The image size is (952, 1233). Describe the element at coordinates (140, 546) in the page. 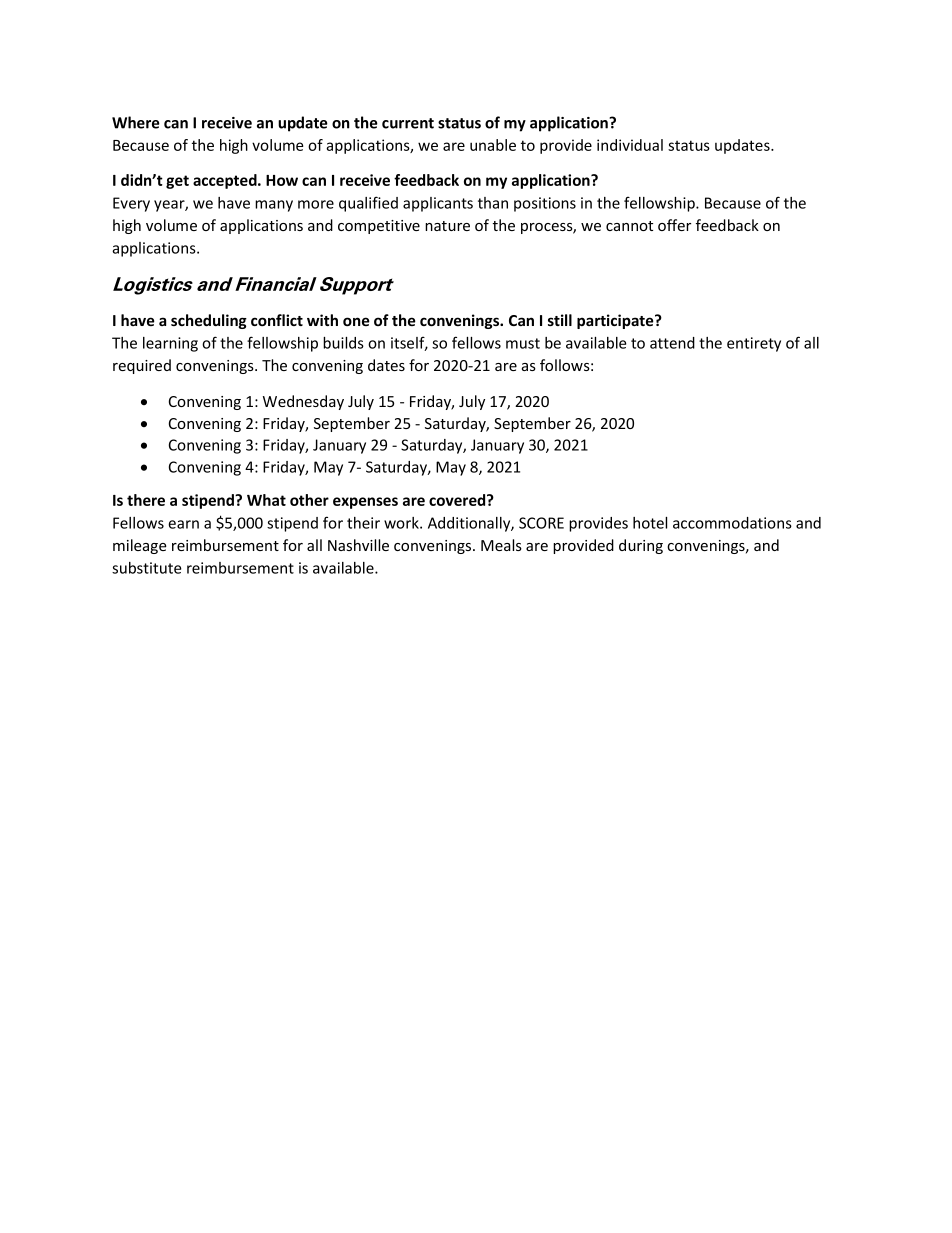

I see `mileage` at that location.
